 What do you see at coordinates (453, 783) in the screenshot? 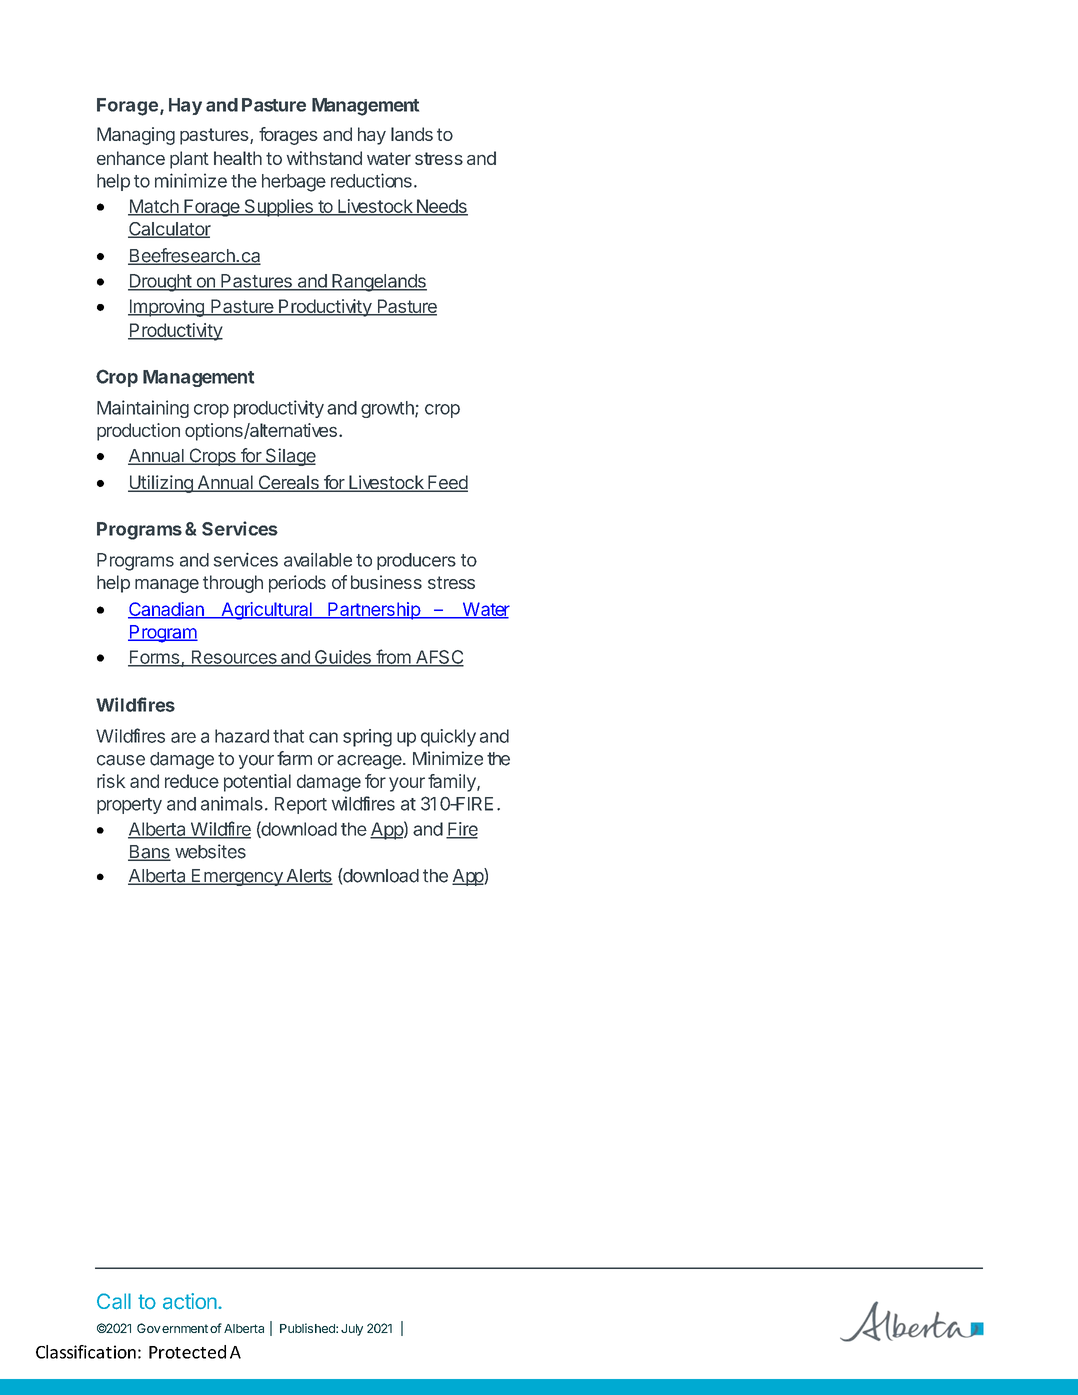
I see `family` at bounding box center [453, 783].
